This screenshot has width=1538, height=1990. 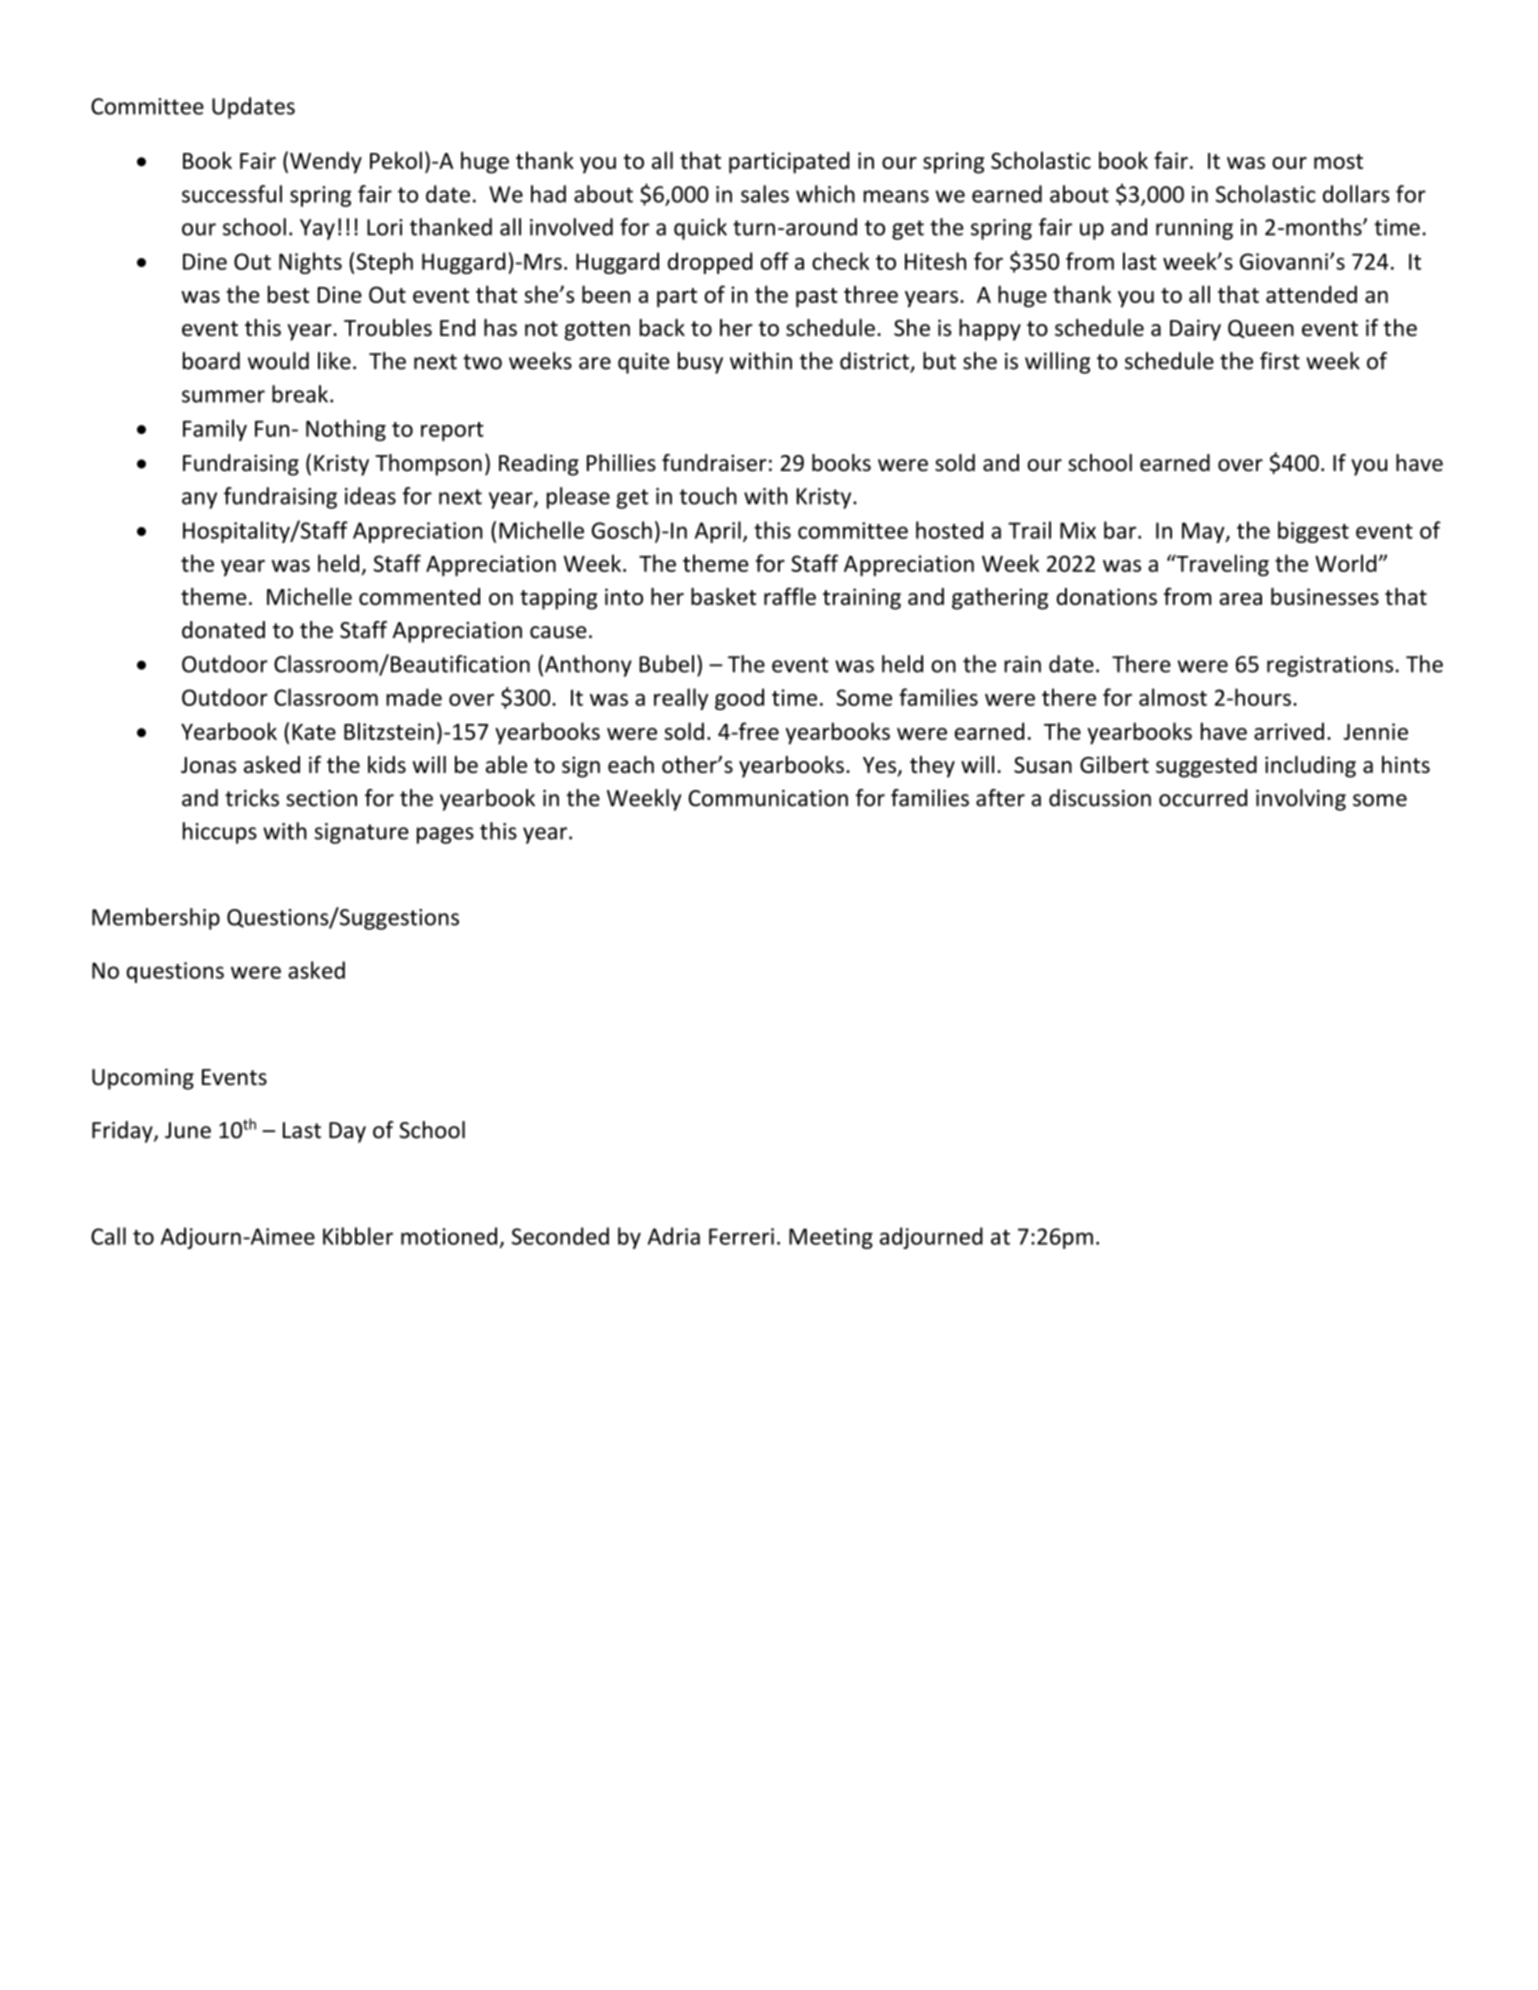 What do you see at coordinates (765, 194) in the screenshot?
I see `sales` at bounding box center [765, 194].
